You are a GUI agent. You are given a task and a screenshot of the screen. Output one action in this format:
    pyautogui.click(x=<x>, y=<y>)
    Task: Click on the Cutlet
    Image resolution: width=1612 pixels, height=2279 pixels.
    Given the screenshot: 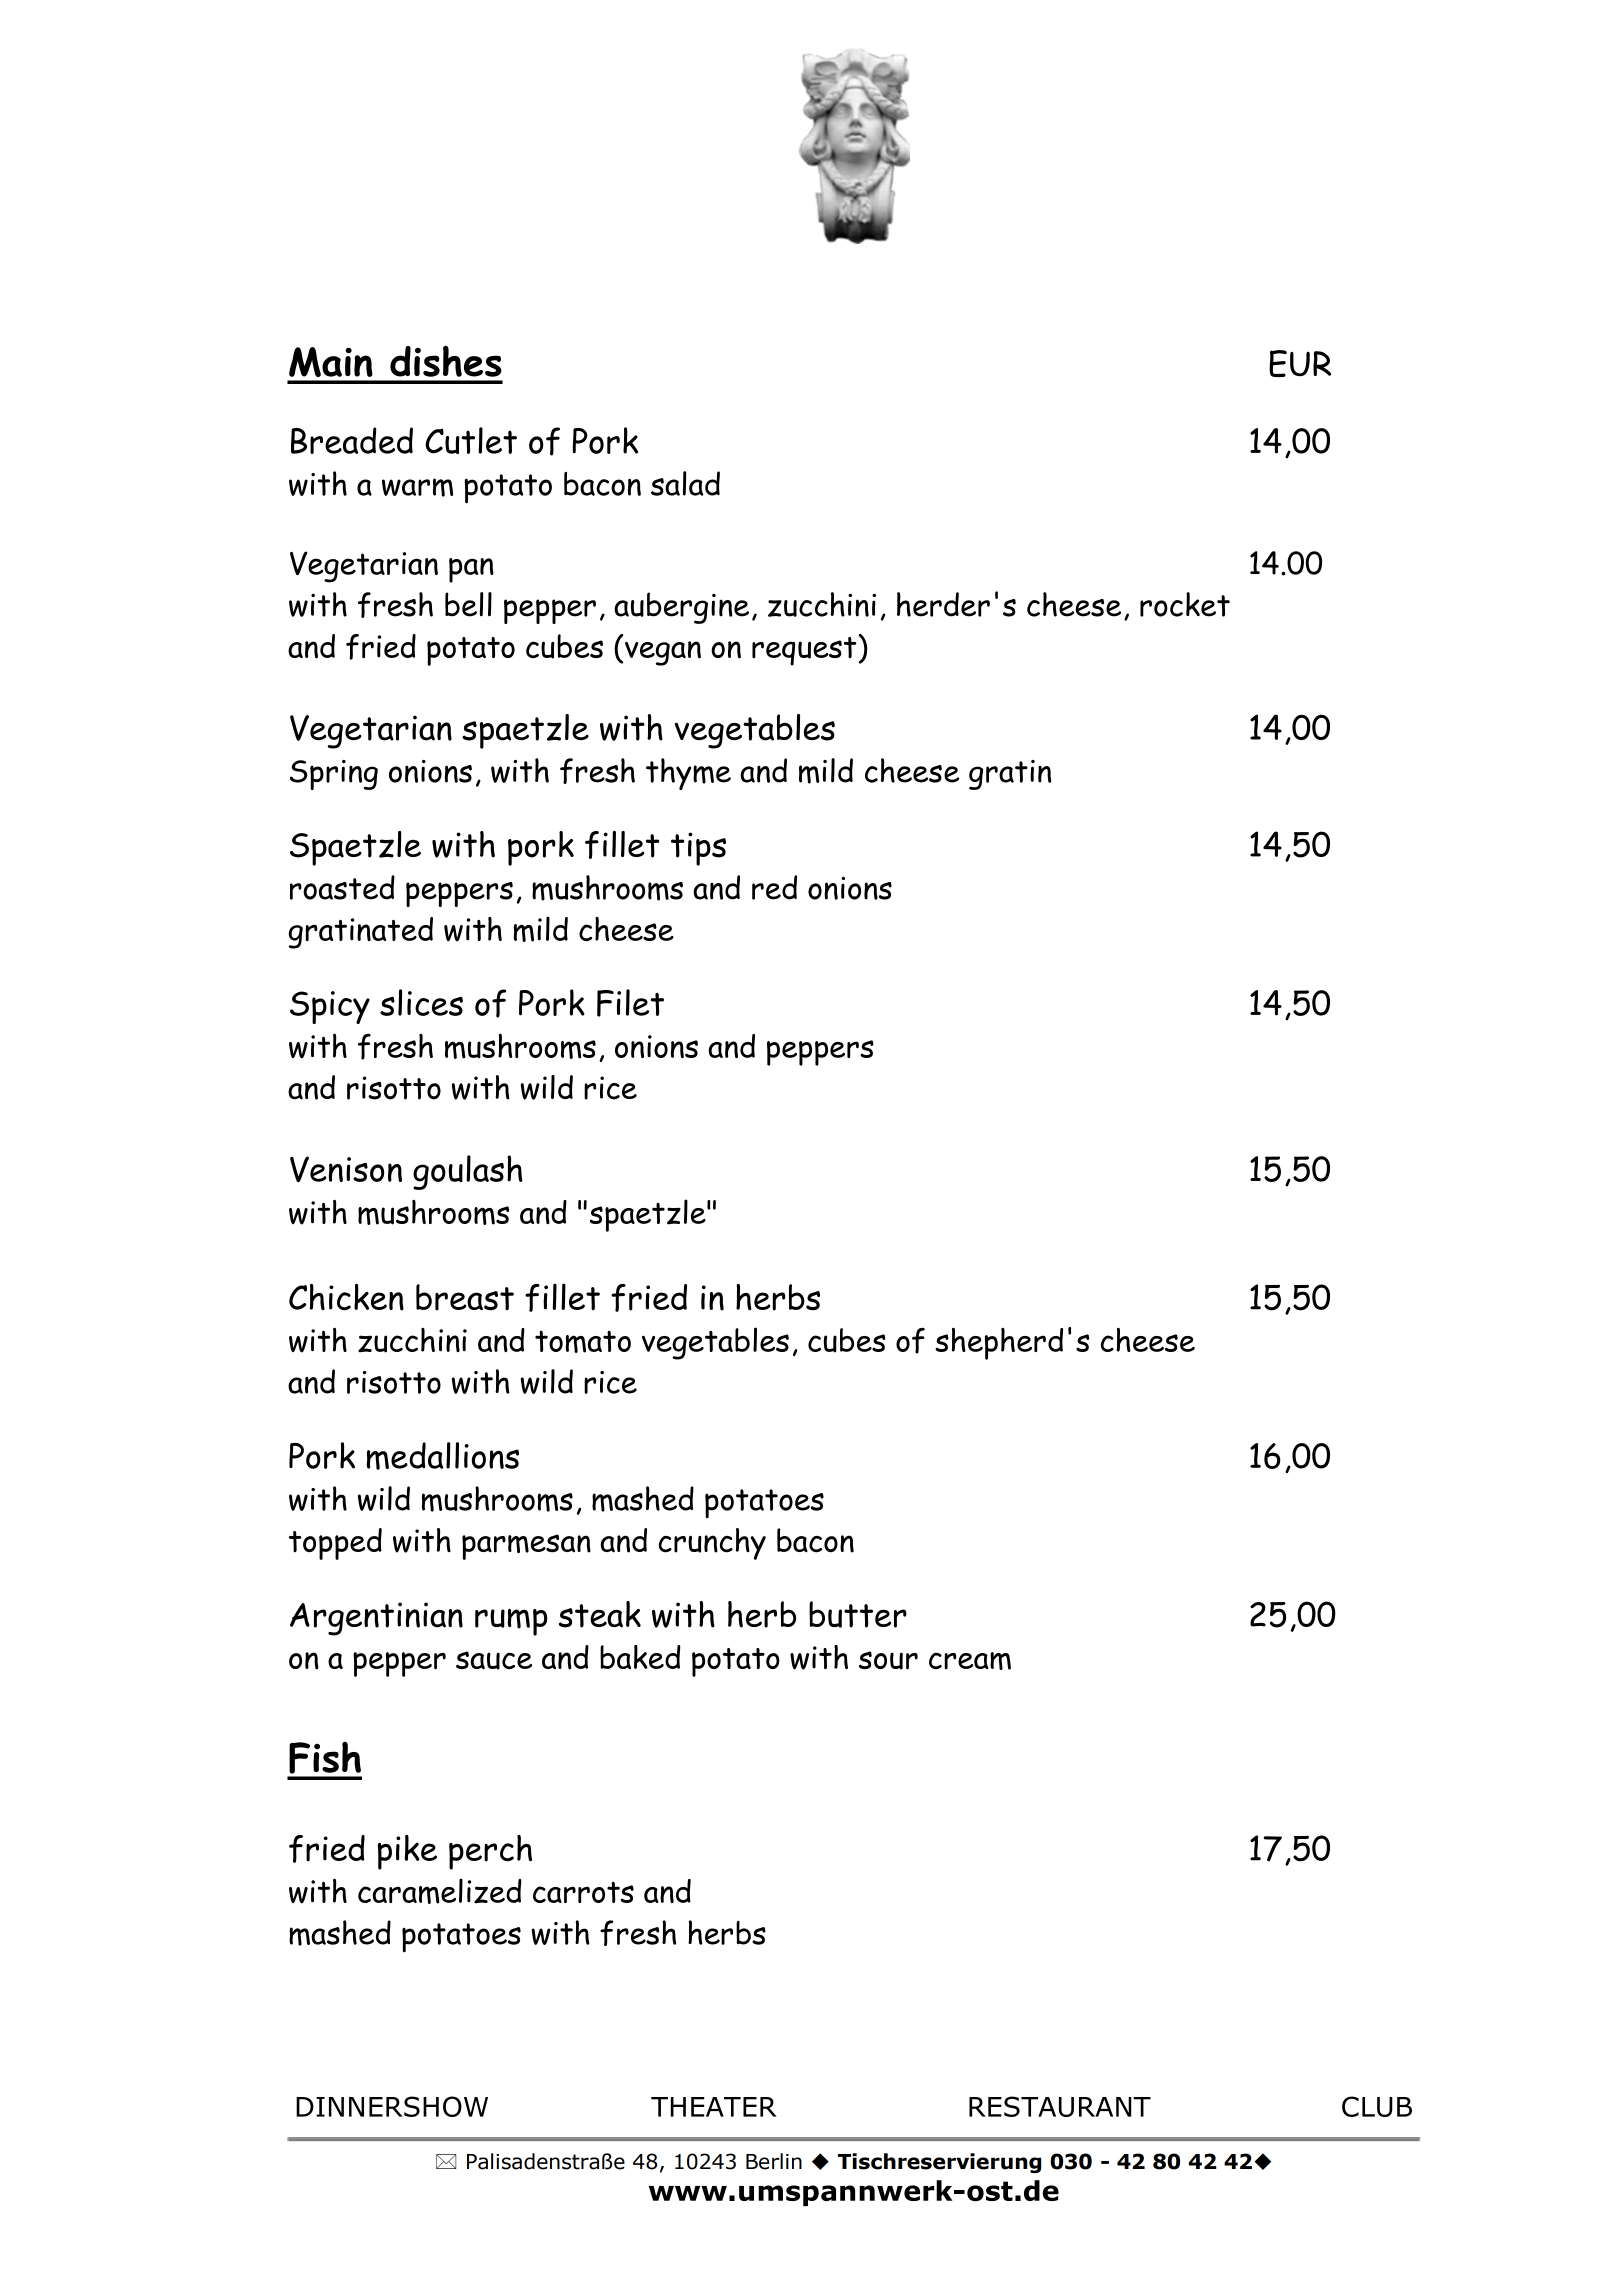 What is the action you would take?
    pyautogui.click(x=471, y=440)
